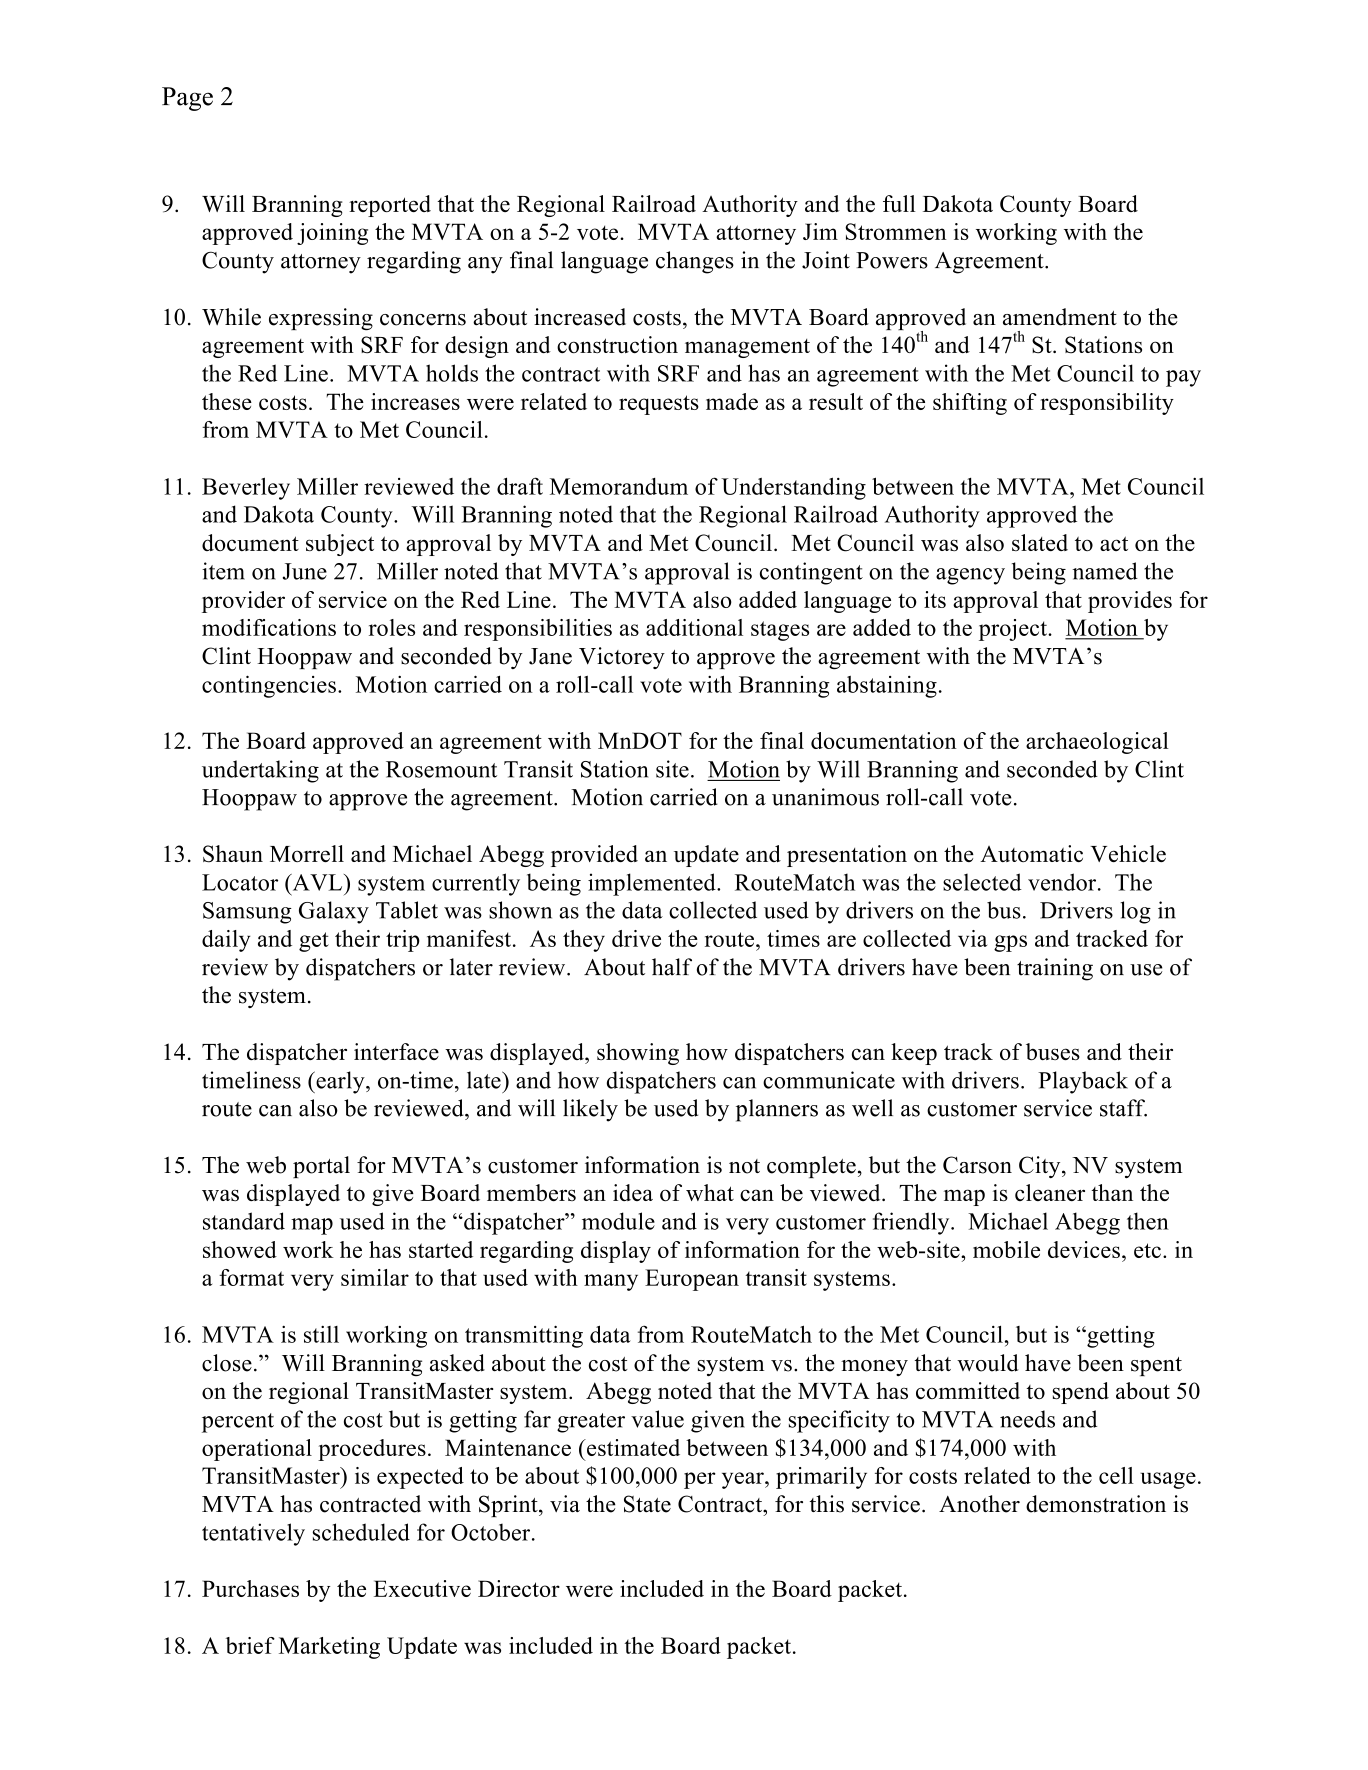 The image size is (1368, 1770). I want to click on AVL, so click(317, 882).
